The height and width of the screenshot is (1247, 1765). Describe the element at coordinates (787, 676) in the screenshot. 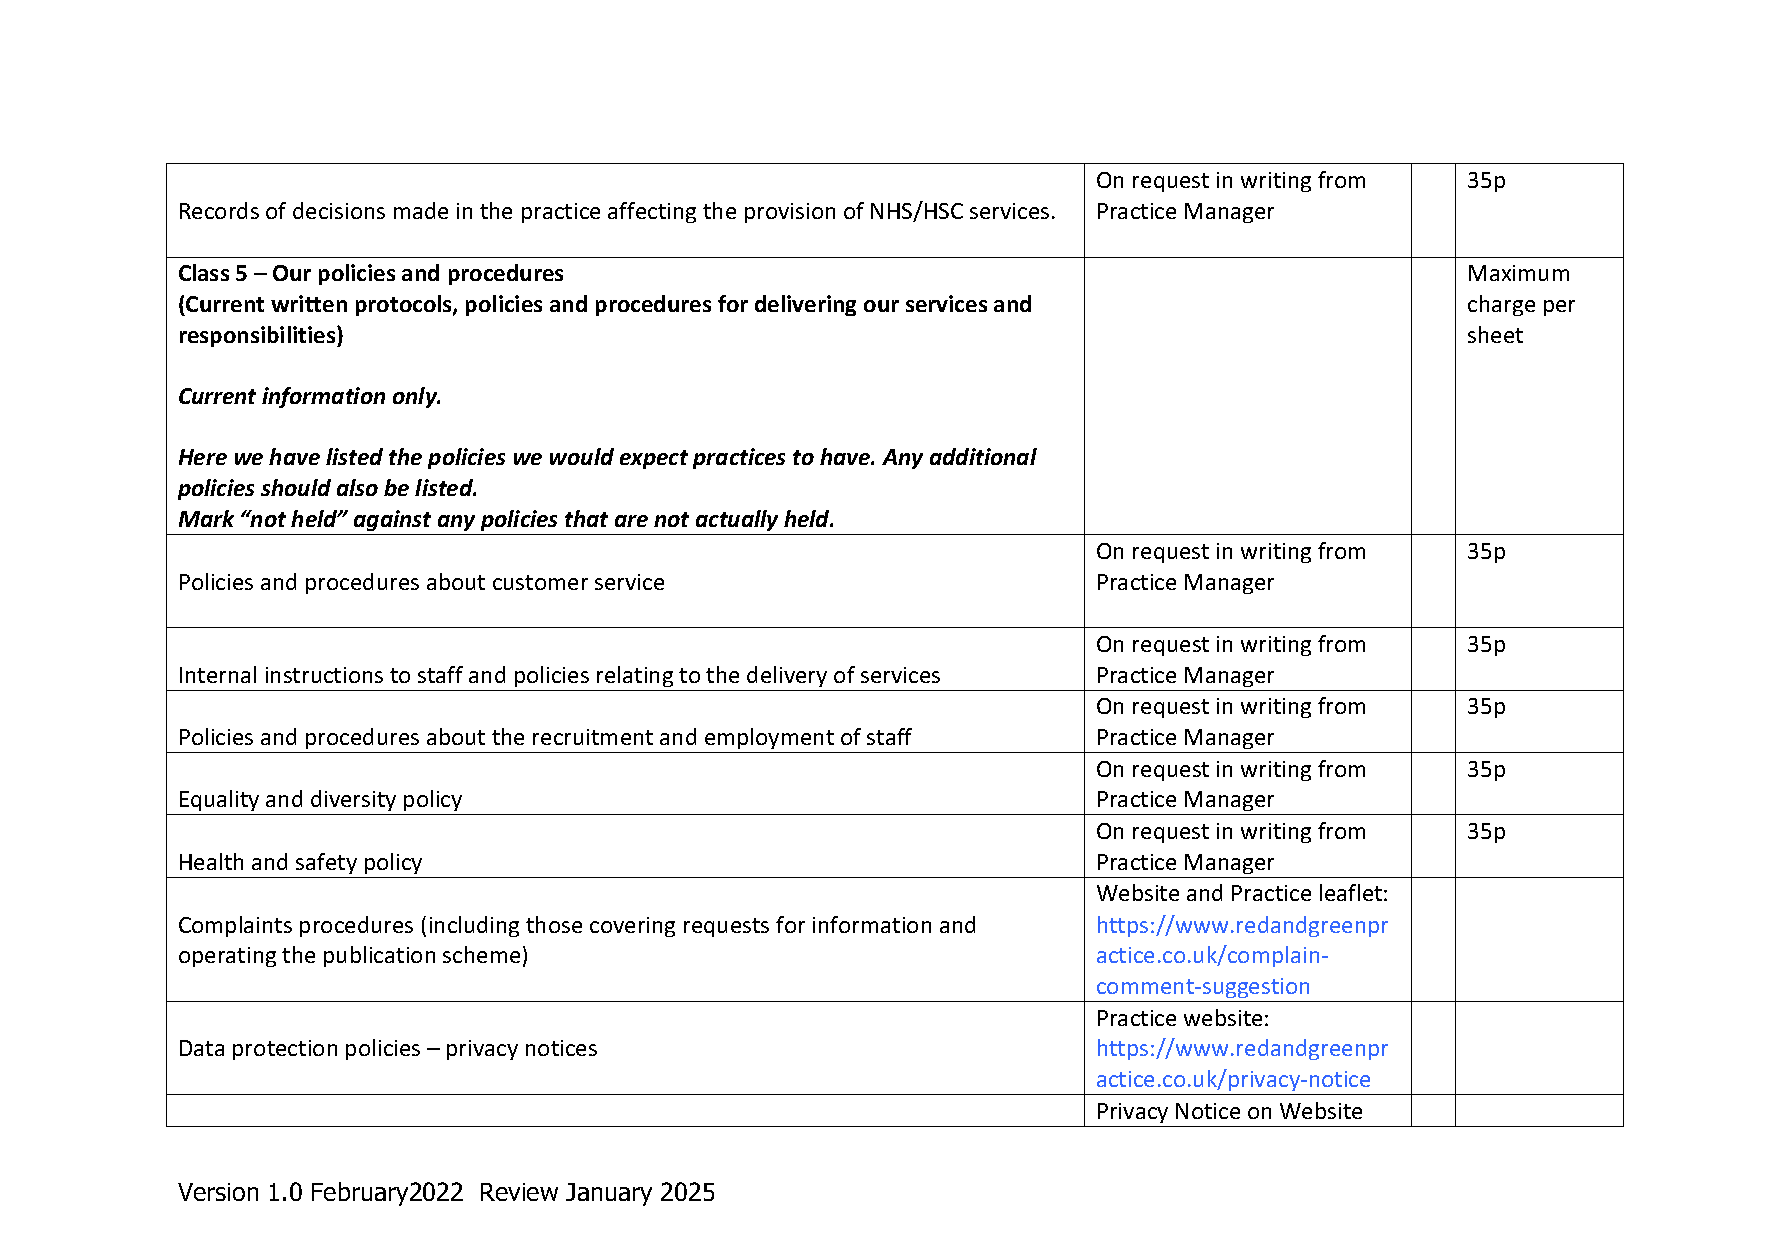

I see `delivery` at that location.
